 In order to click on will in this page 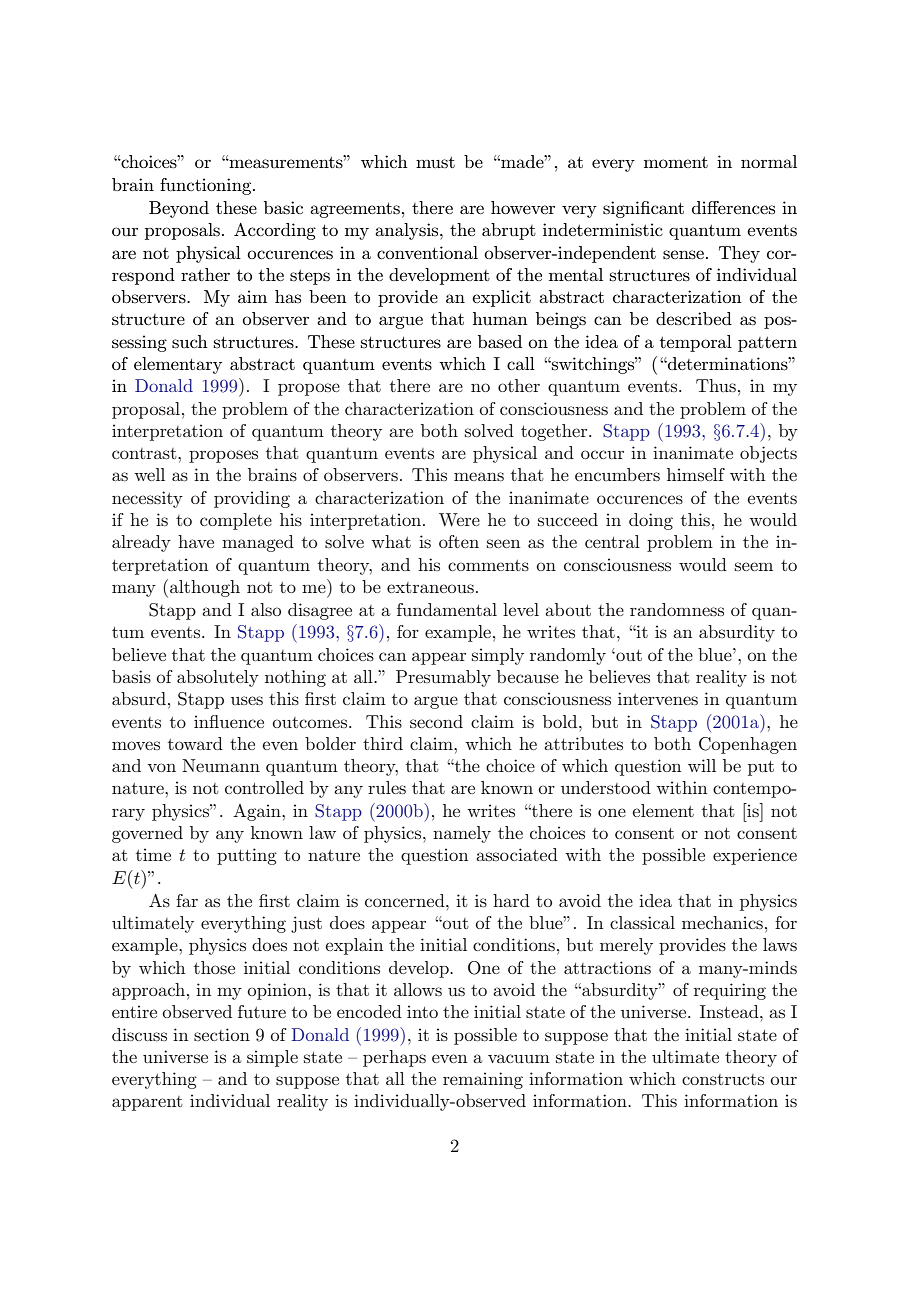, I will do `click(702, 765)`.
